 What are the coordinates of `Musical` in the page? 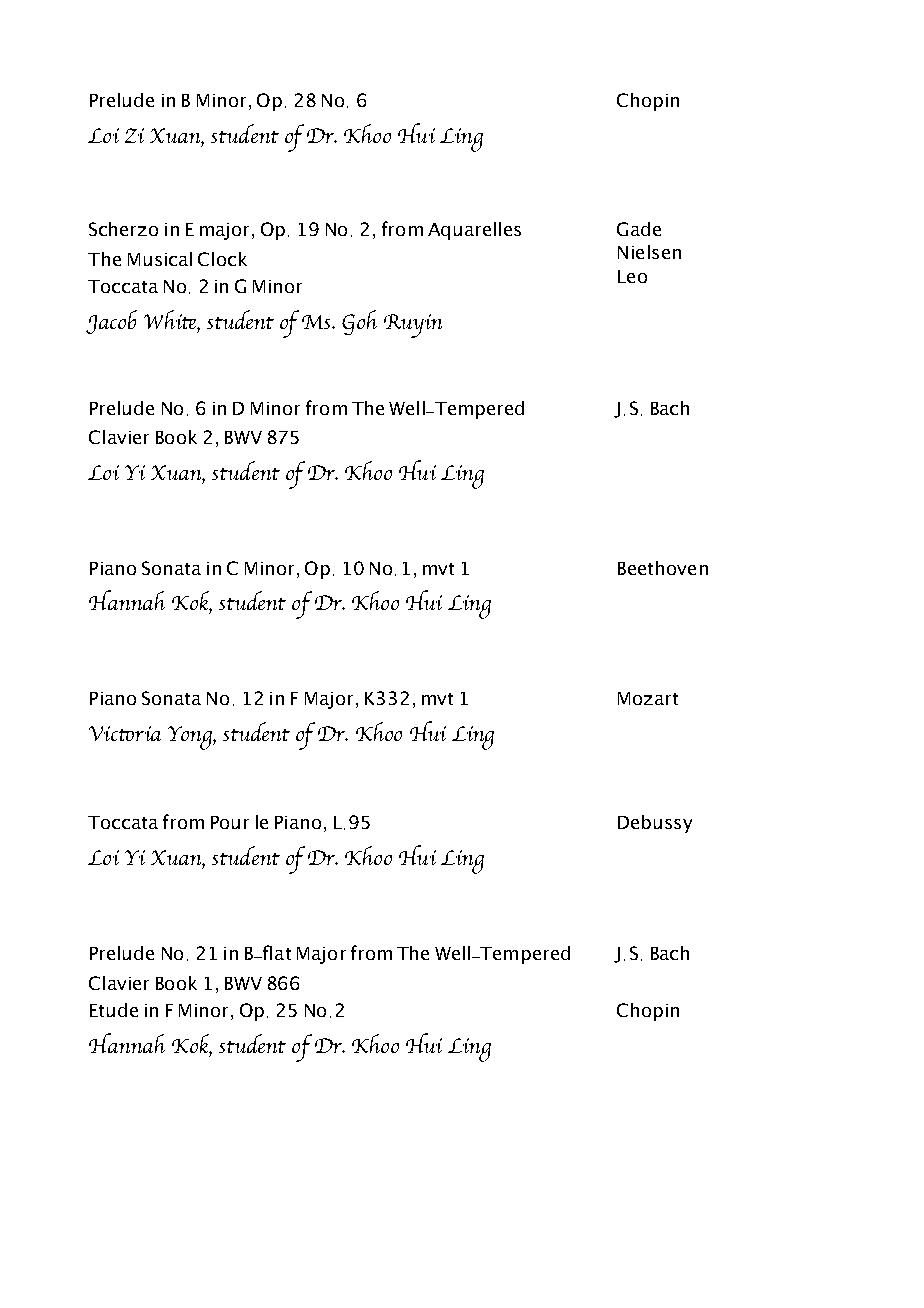 It's located at (160, 259).
